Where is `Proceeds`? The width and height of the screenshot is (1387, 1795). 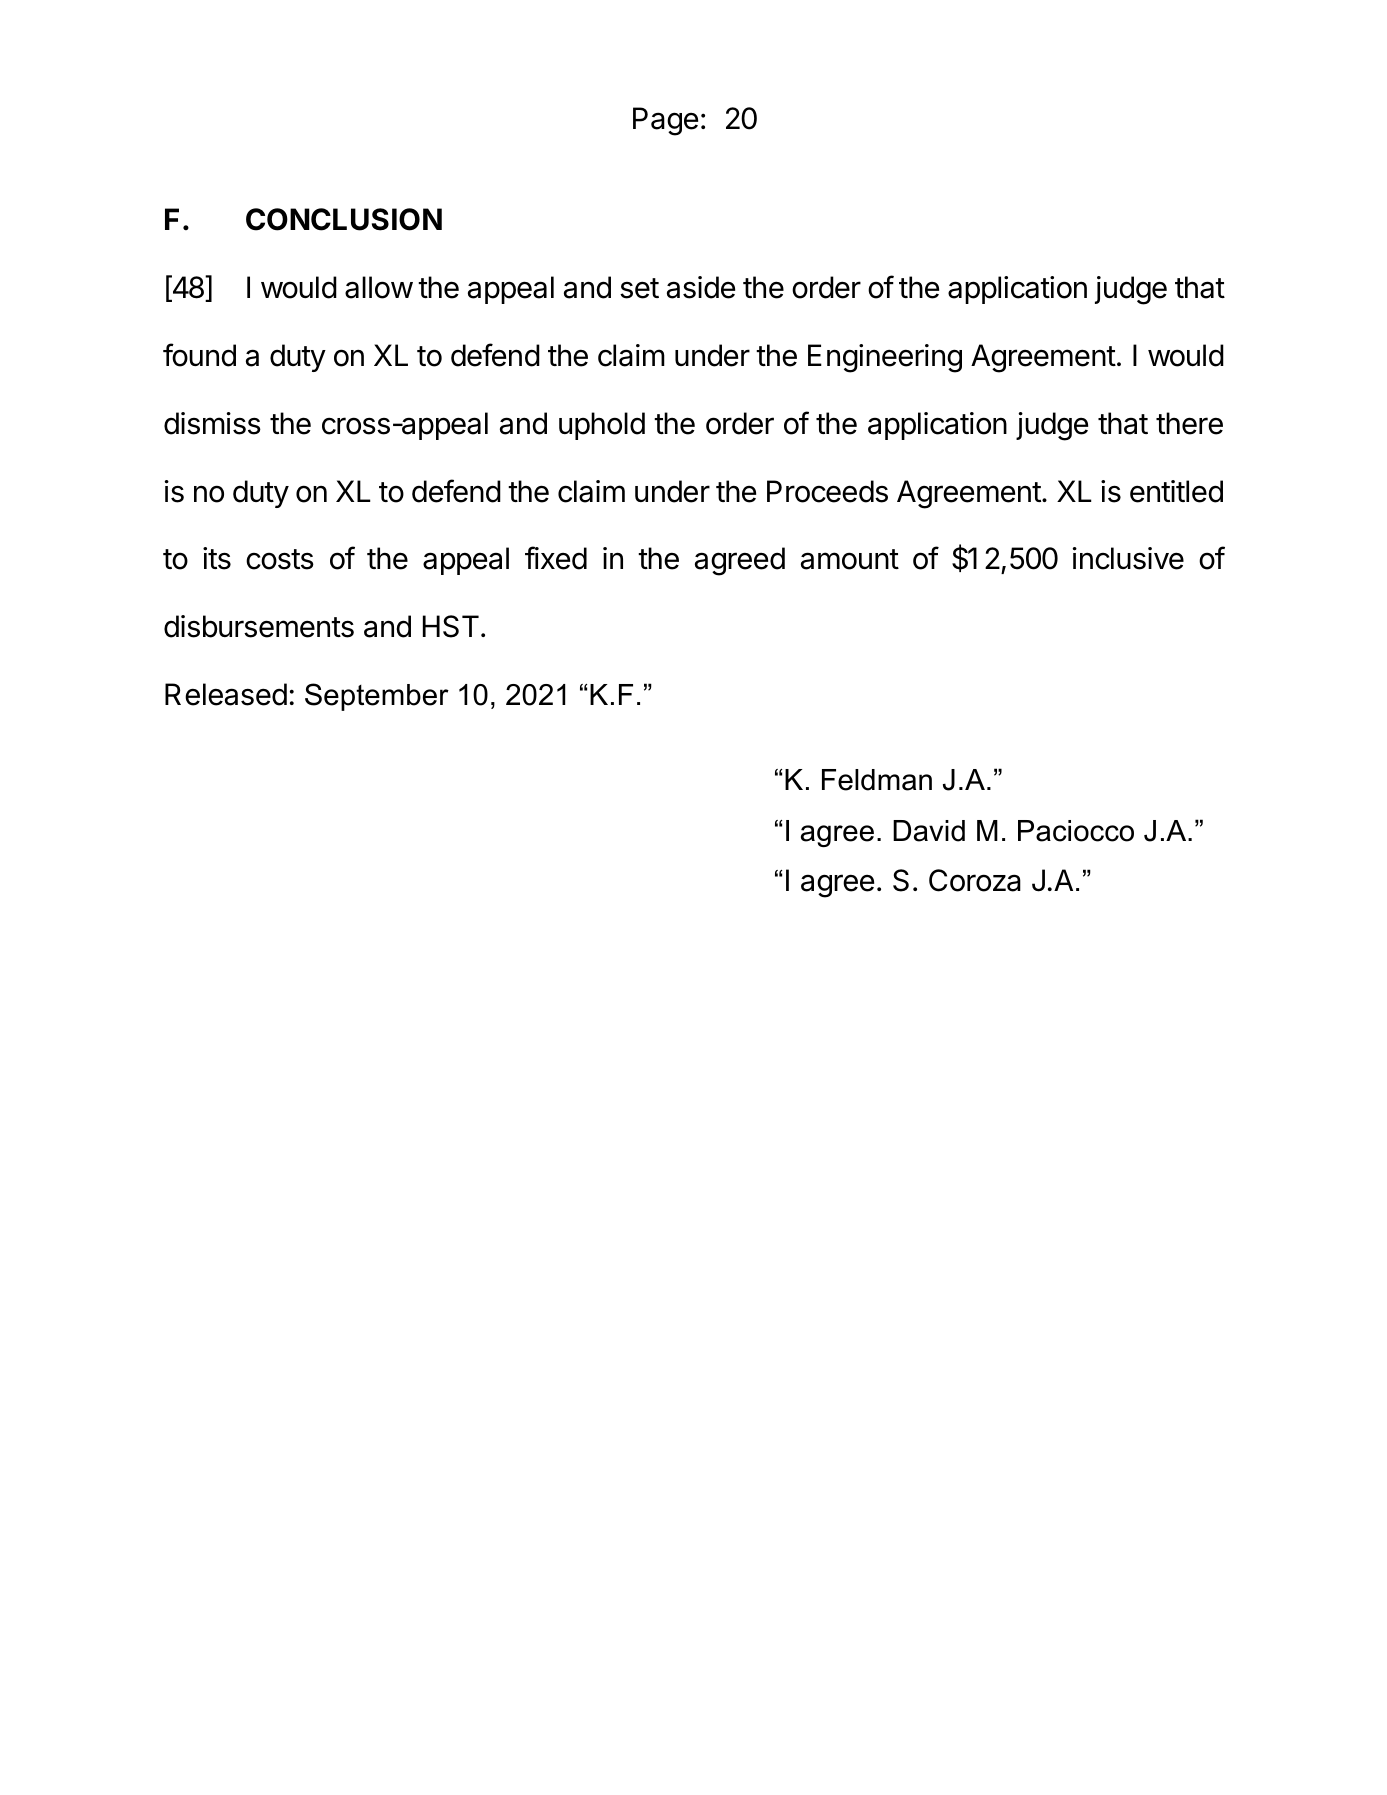 Proceeds is located at coordinates (827, 491).
